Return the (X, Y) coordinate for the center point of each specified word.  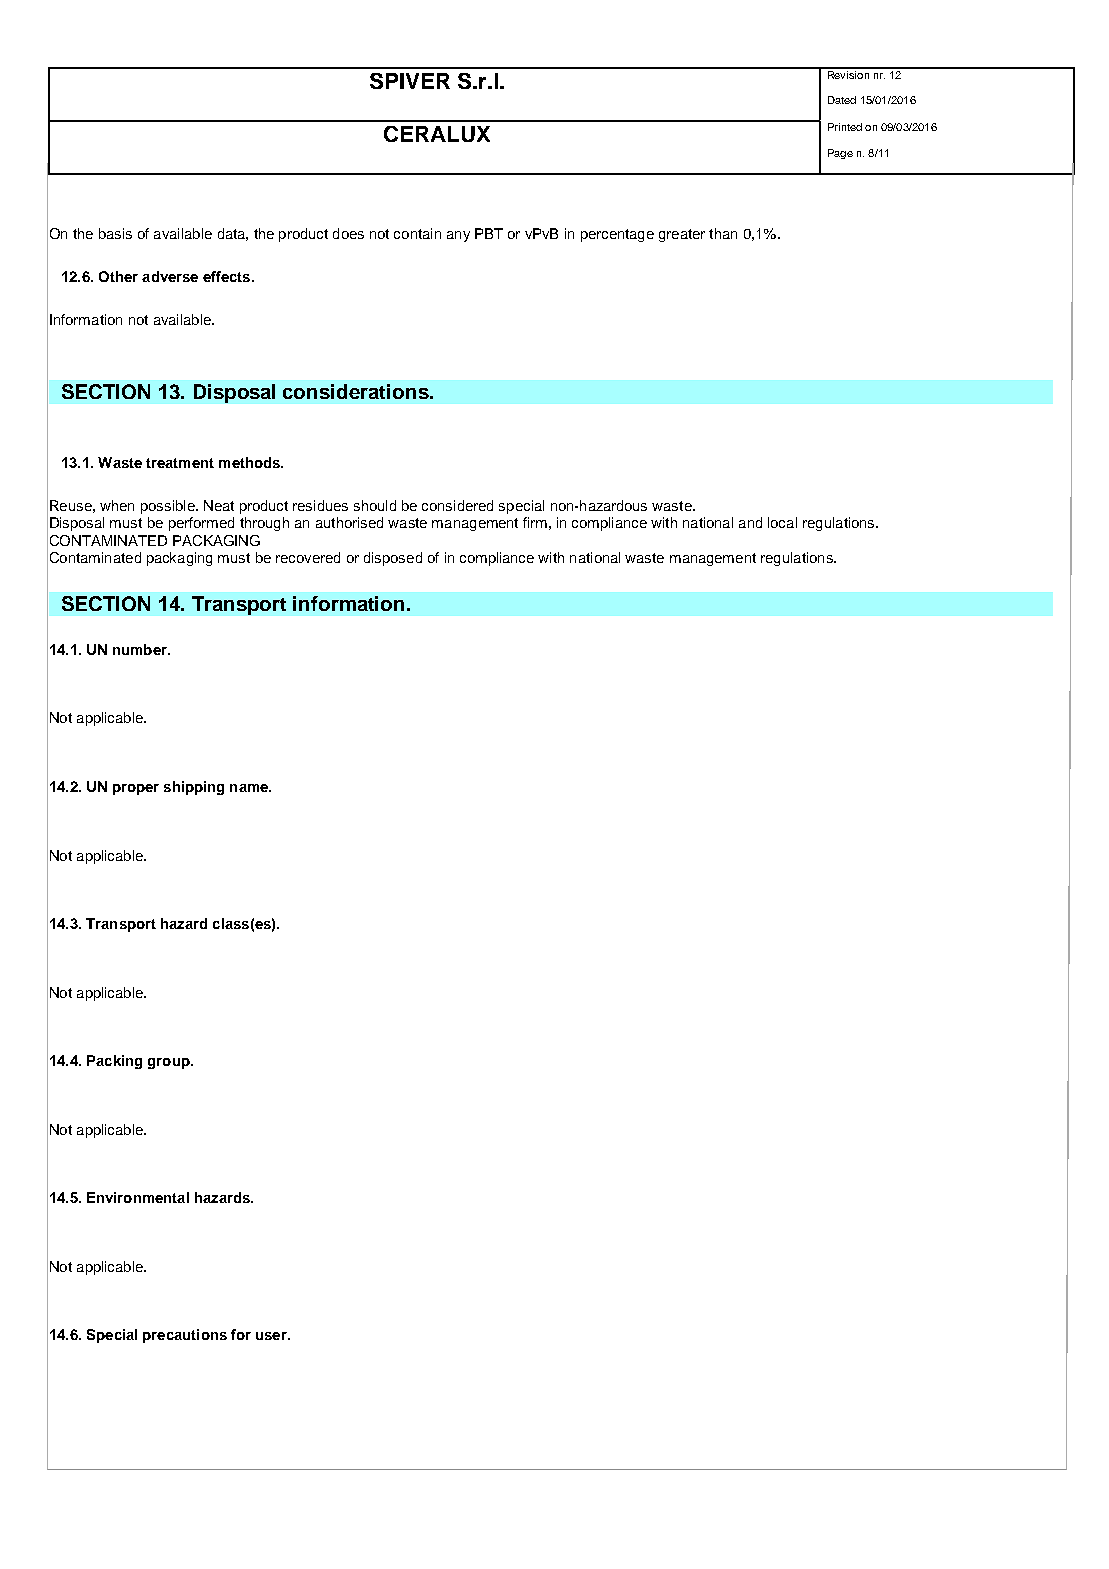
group (170, 1063)
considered (457, 505)
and (750, 522)
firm (535, 522)
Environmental (138, 1197)
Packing (114, 1062)
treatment (180, 463)
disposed (393, 559)
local (782, 522)
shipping (194, 788)
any (458, 236)
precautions (185, 1336)
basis (115, 233)
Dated (842, 100)
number (141, 649)
